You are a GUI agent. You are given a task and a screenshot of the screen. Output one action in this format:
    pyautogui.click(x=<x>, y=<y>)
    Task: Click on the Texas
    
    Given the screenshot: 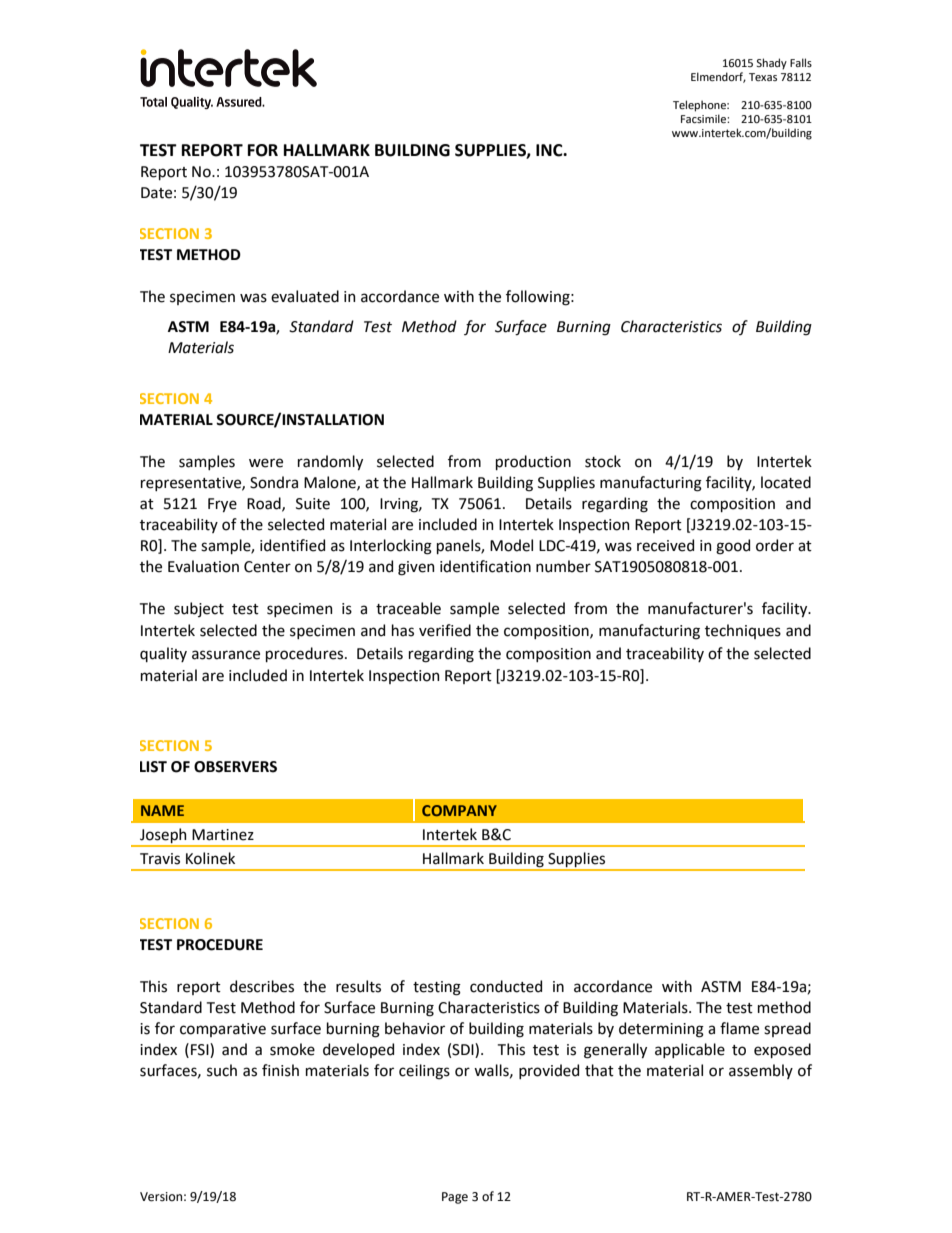 What is the action you would take?
    pyautogui.click(x=763, y=77)
